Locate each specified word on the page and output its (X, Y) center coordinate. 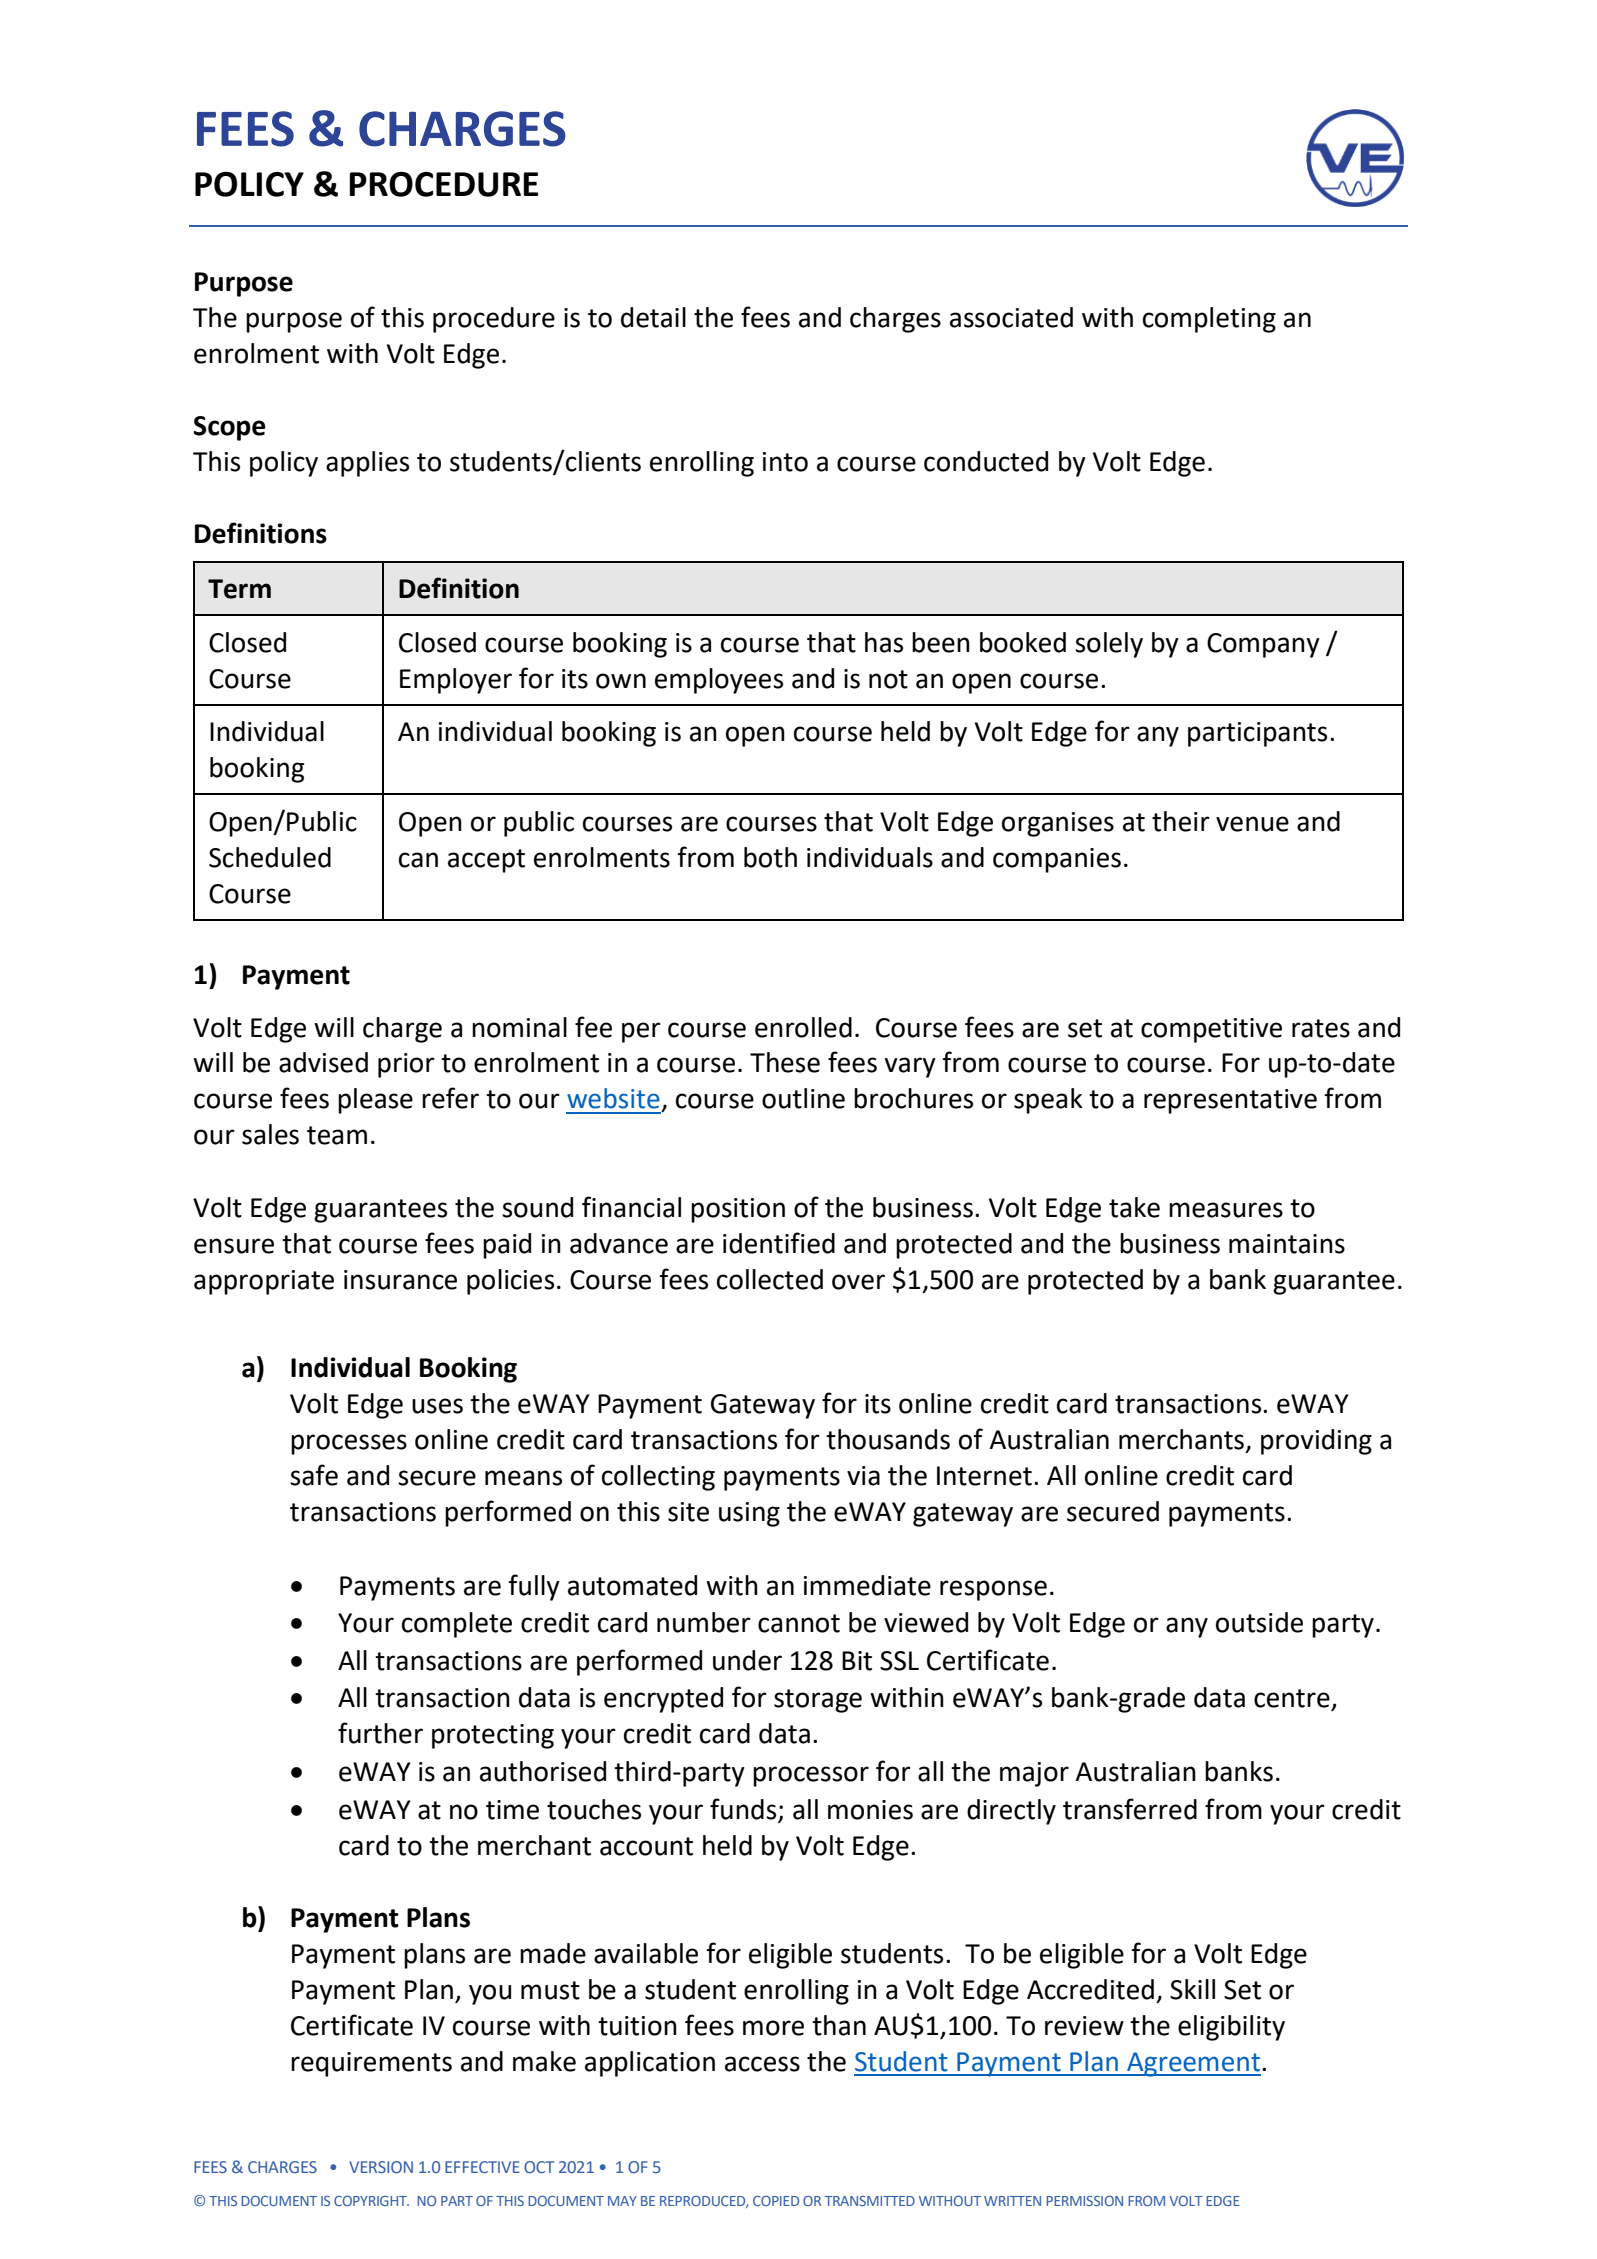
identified (779, 1243)
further (380, 1733)
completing (1209, 320)
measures (1226, 1210)
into (785, 462)
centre (1293, 1699)
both (770, 857)
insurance (400, 1280)
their (1181, 821)
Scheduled (270, 857)
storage (818, 1701)
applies (367, 464)
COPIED (776, 2201)
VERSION (381, 2167)
